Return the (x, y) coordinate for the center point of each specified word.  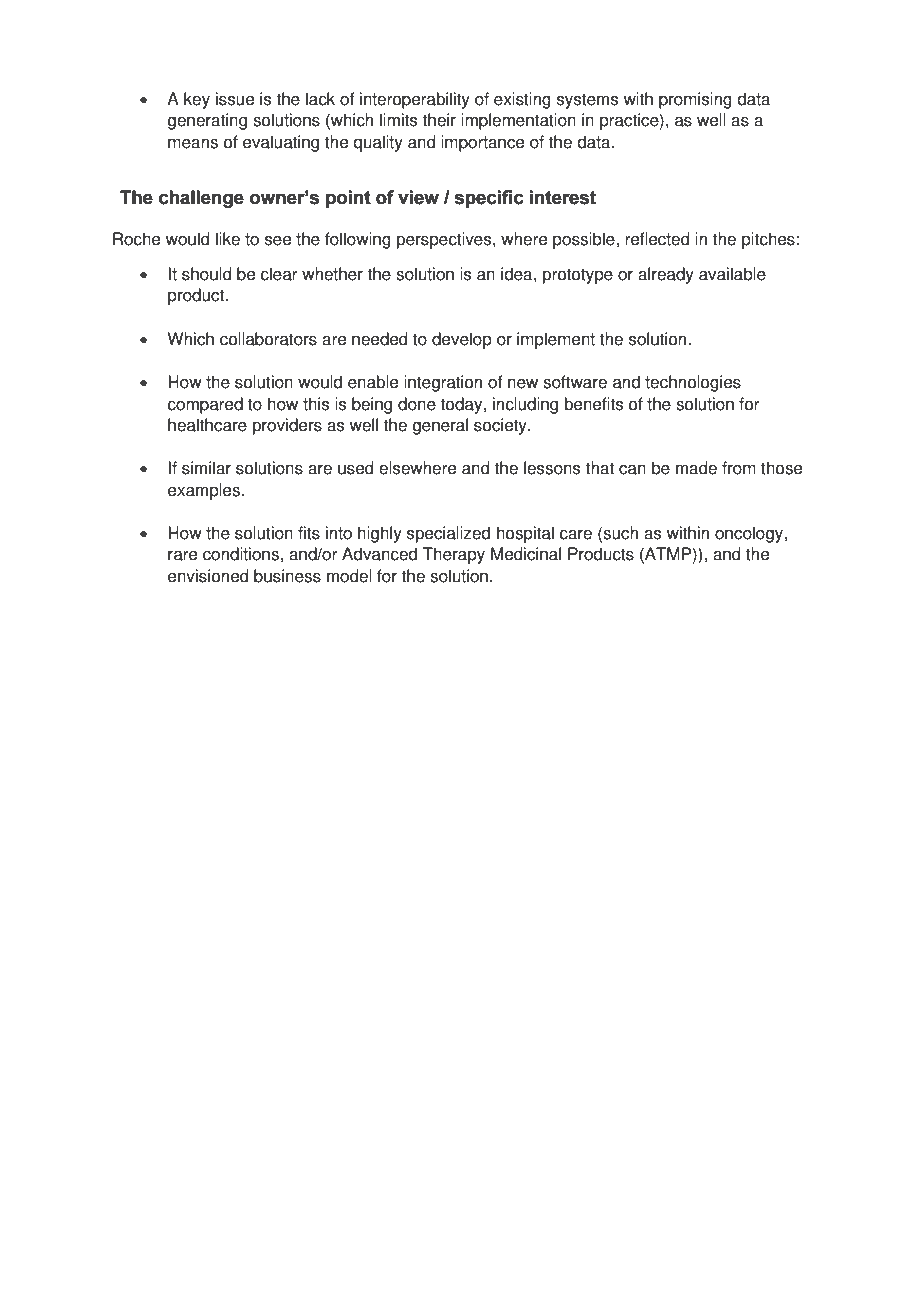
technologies (693, 383)
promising (695, 100)
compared (205, 405)
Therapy (454, 555)
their (439, 120)
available (732, 274)
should (207, 274)
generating (207, 121)
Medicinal (526, 554)
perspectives (445, 240)
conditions (242, 554)
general (440, 426)
